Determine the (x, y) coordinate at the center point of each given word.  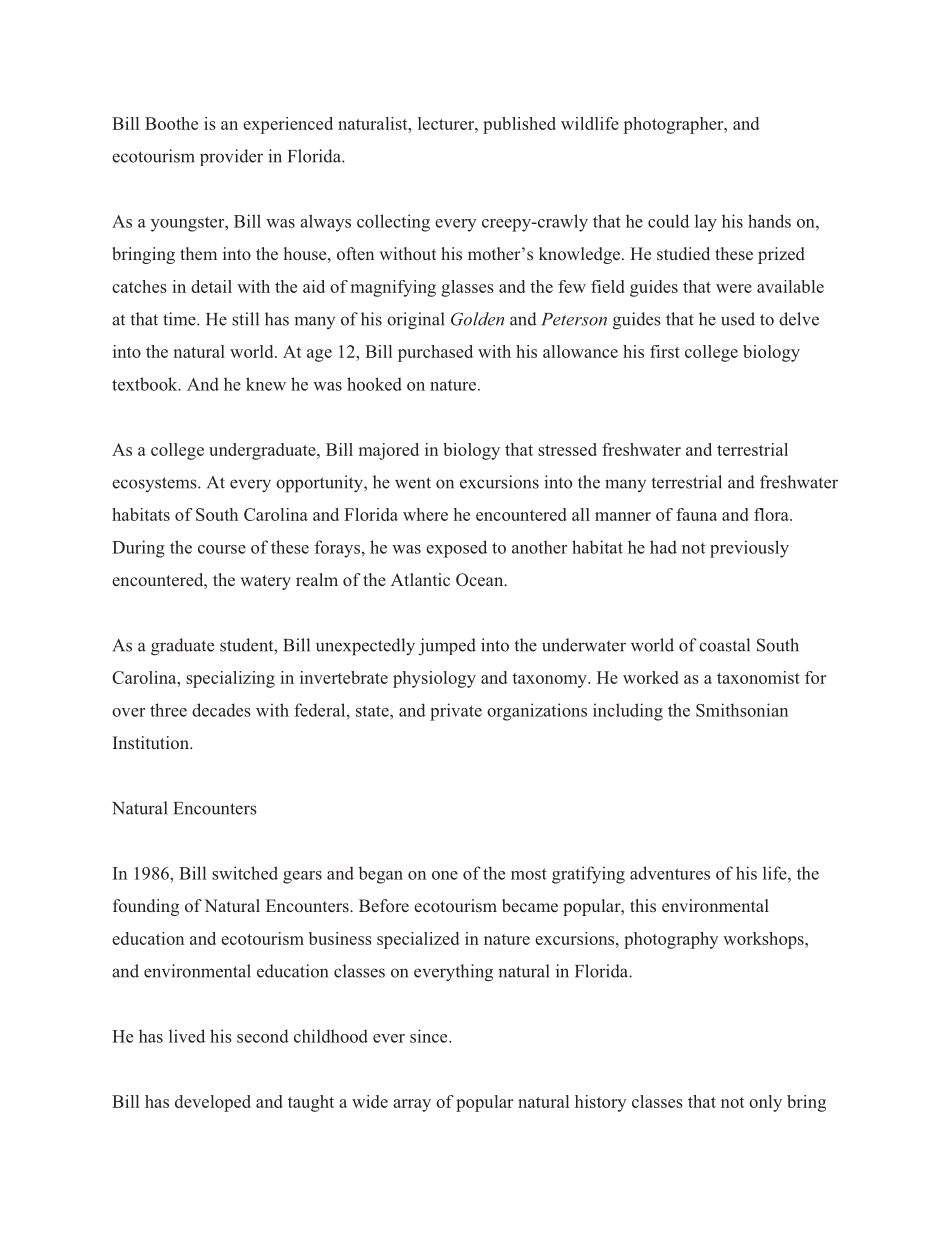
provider (231, 157)
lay (706, 223)
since (430, 1036)
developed (213, 1103)
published (519, 125)
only (765, 1103)
